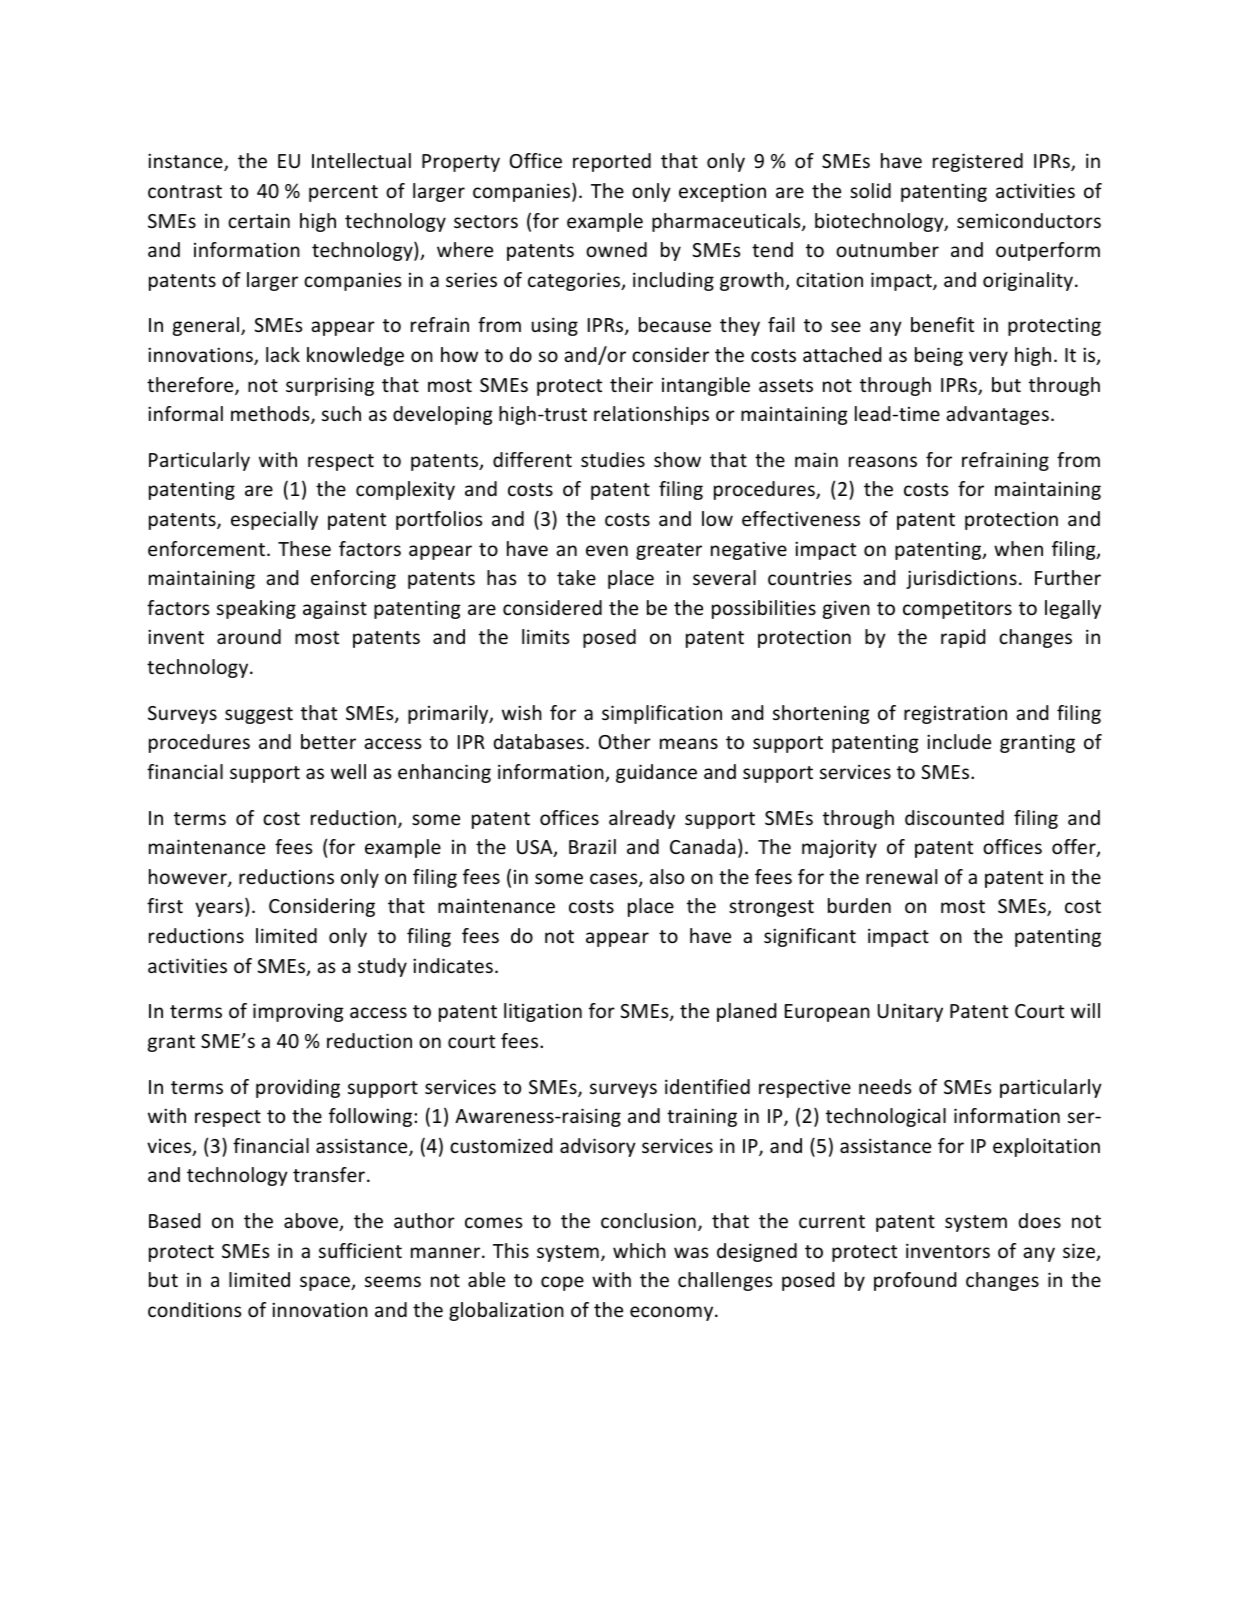 The image size is (1248, 1615). What do you see at coordinates (298, 1088) in the page?
I see `providing` at bounding box center [298, 1088].
